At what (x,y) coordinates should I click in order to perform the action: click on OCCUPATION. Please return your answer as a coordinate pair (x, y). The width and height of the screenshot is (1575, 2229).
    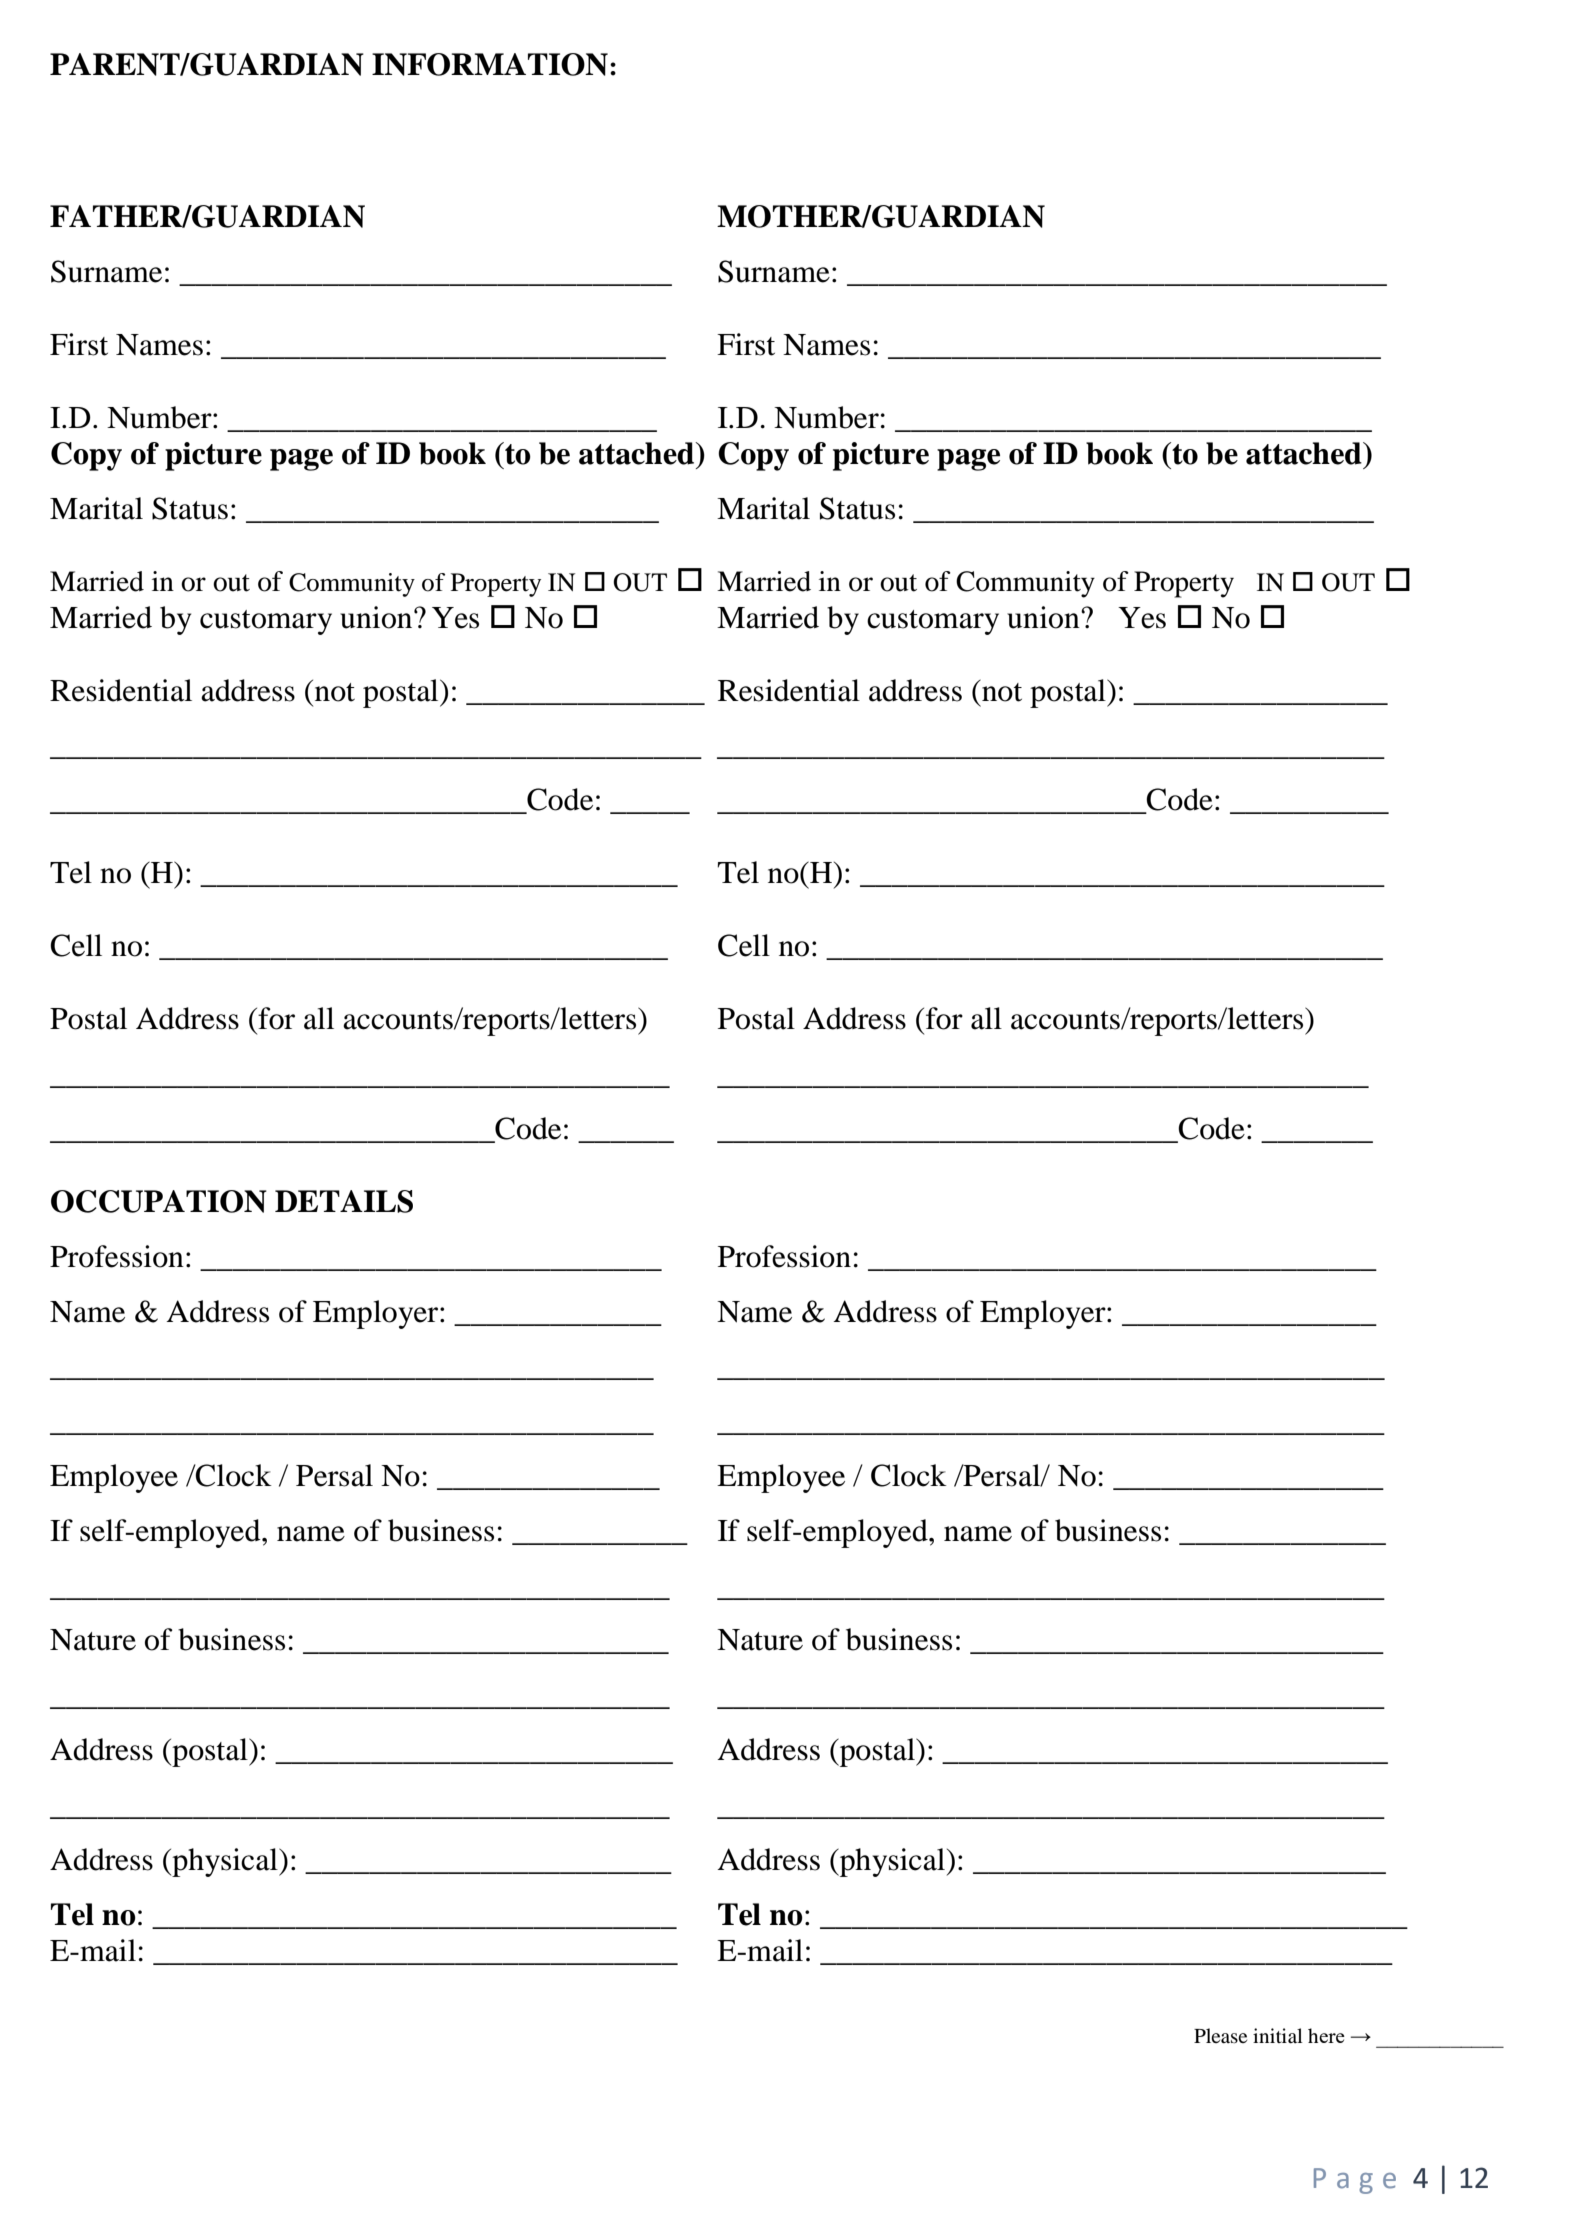
    Looking at the image, I should click on (159, 1201).
